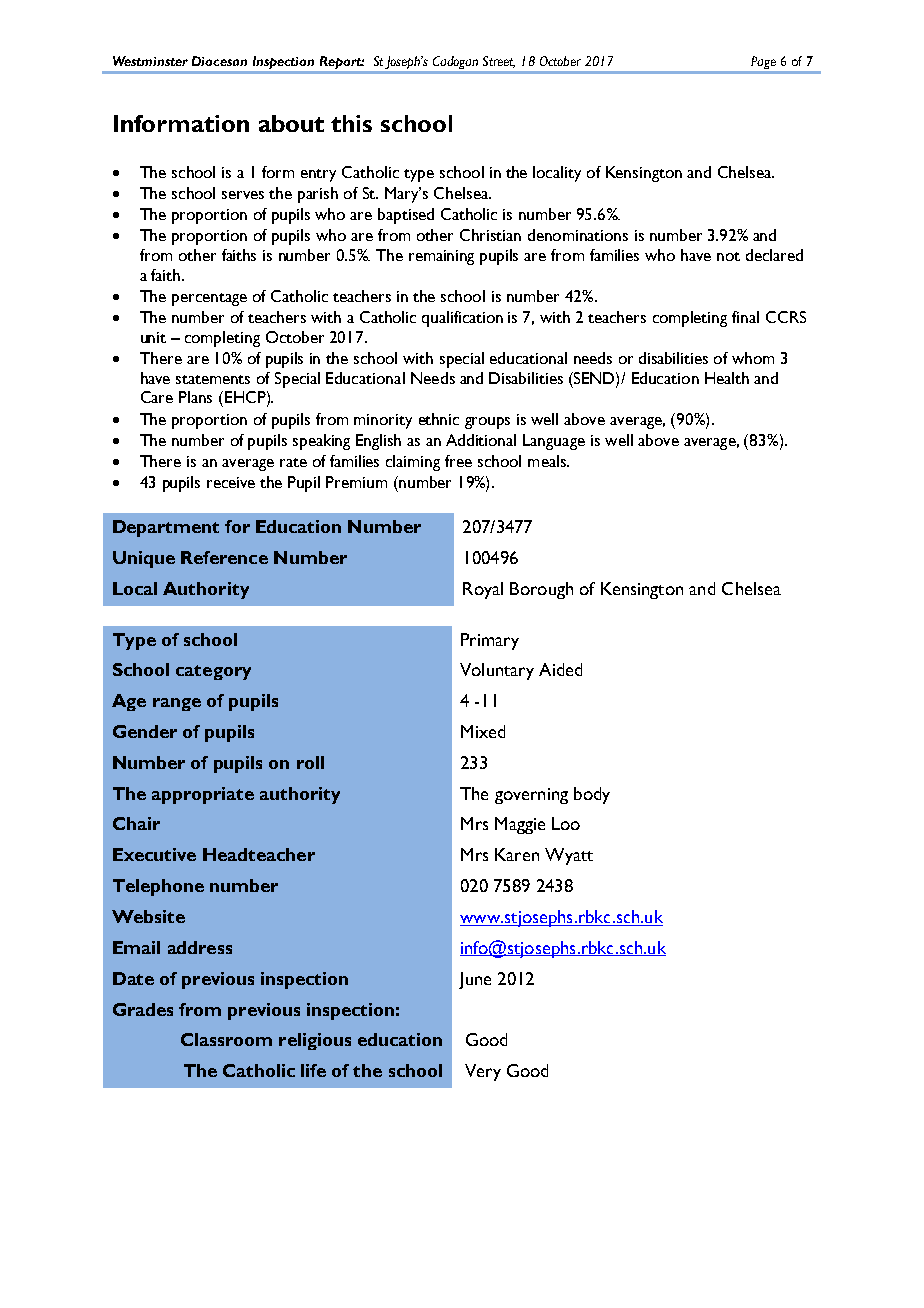  What do you see at coordinates (483, 1072) in the document?
I see `Very` at bounding box center [483, 1072].
